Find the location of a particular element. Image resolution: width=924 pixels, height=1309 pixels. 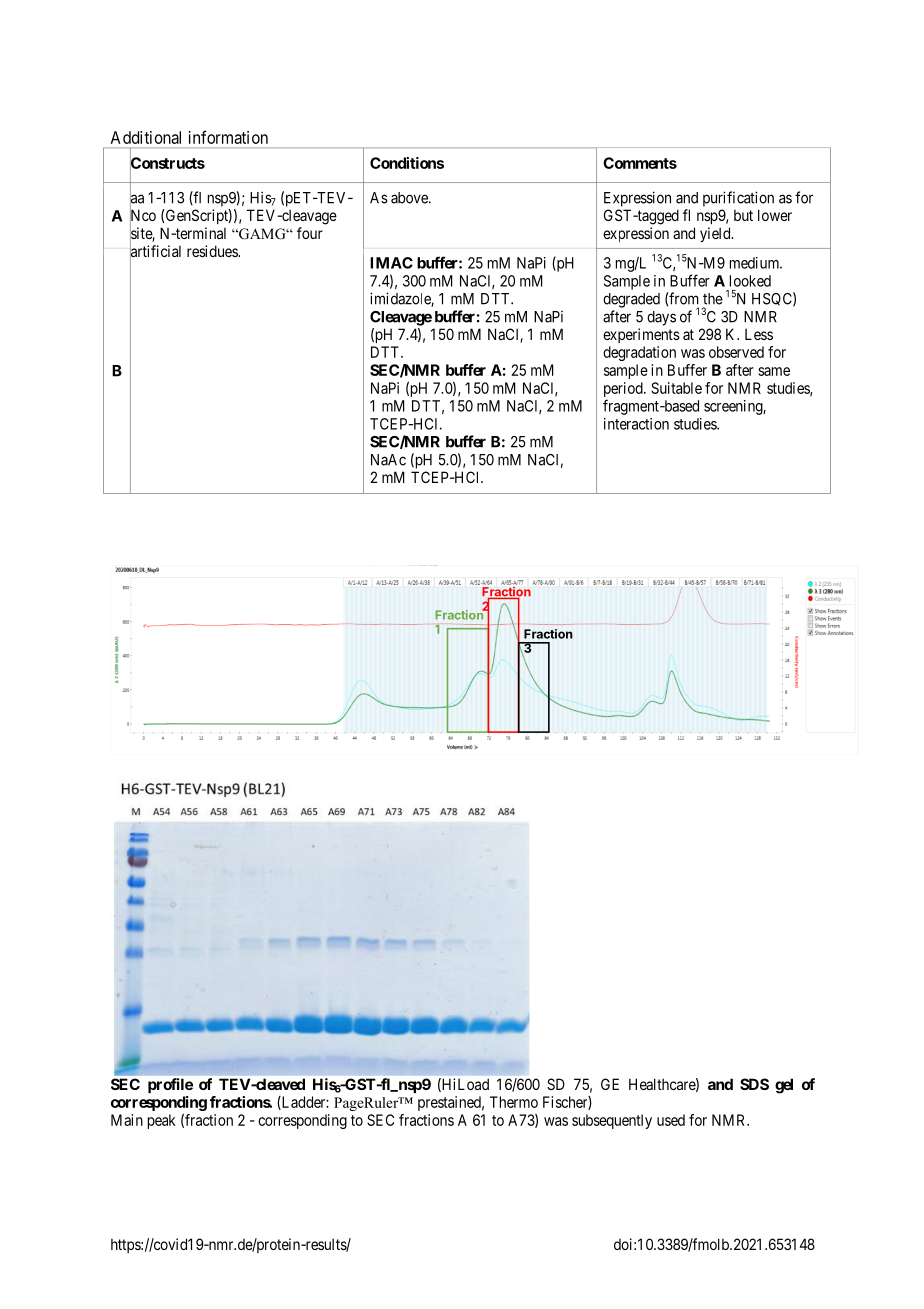

profile is located at coordinates (170, 1085).
